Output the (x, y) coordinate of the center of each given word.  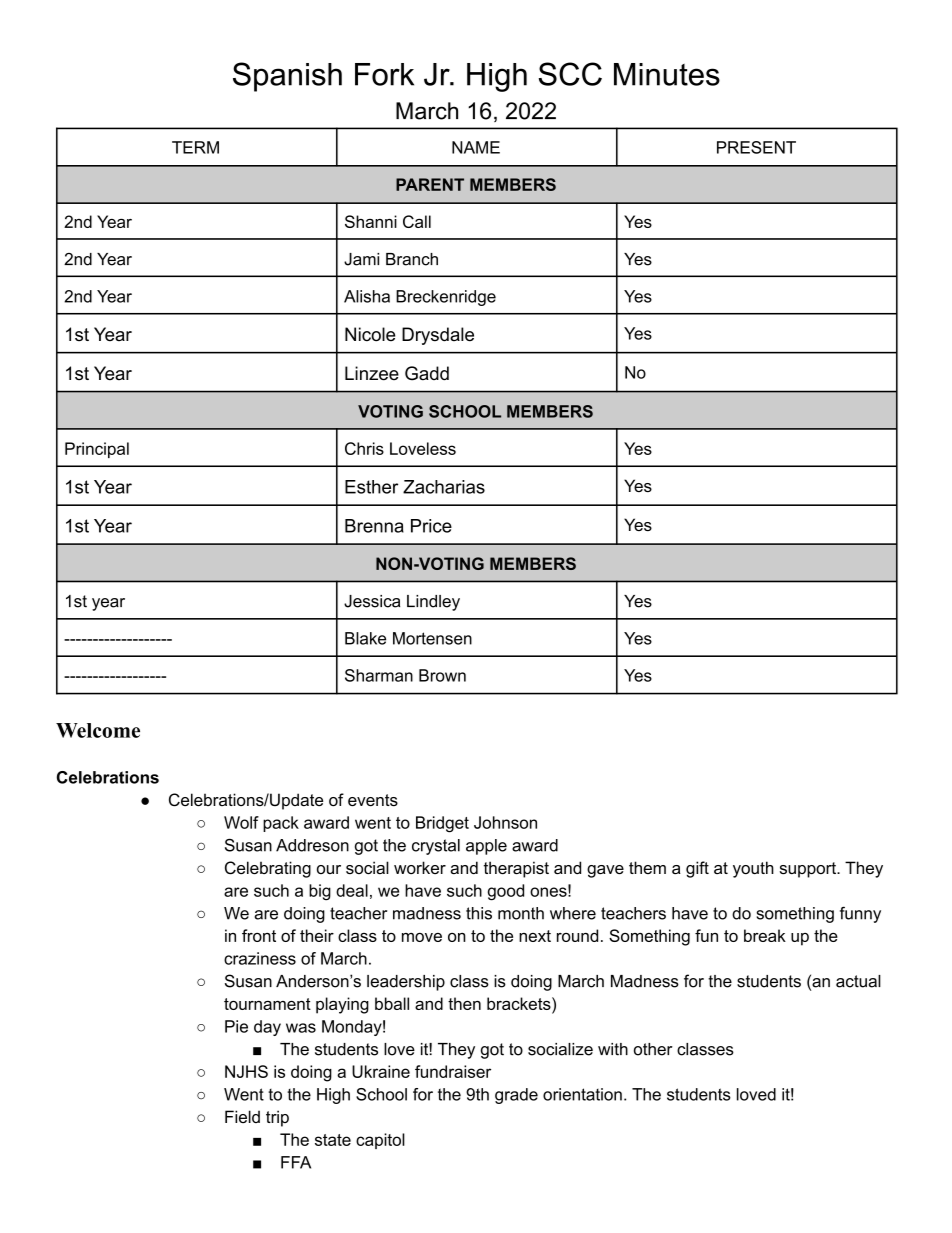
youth (753, 869)
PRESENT (756, 147)
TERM (195, 147)
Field (242, 1116)
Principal (97, 450)
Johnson (505, 822)
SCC (570, 74)
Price (431, 526)
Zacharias (444, 487)
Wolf (241, 822)
